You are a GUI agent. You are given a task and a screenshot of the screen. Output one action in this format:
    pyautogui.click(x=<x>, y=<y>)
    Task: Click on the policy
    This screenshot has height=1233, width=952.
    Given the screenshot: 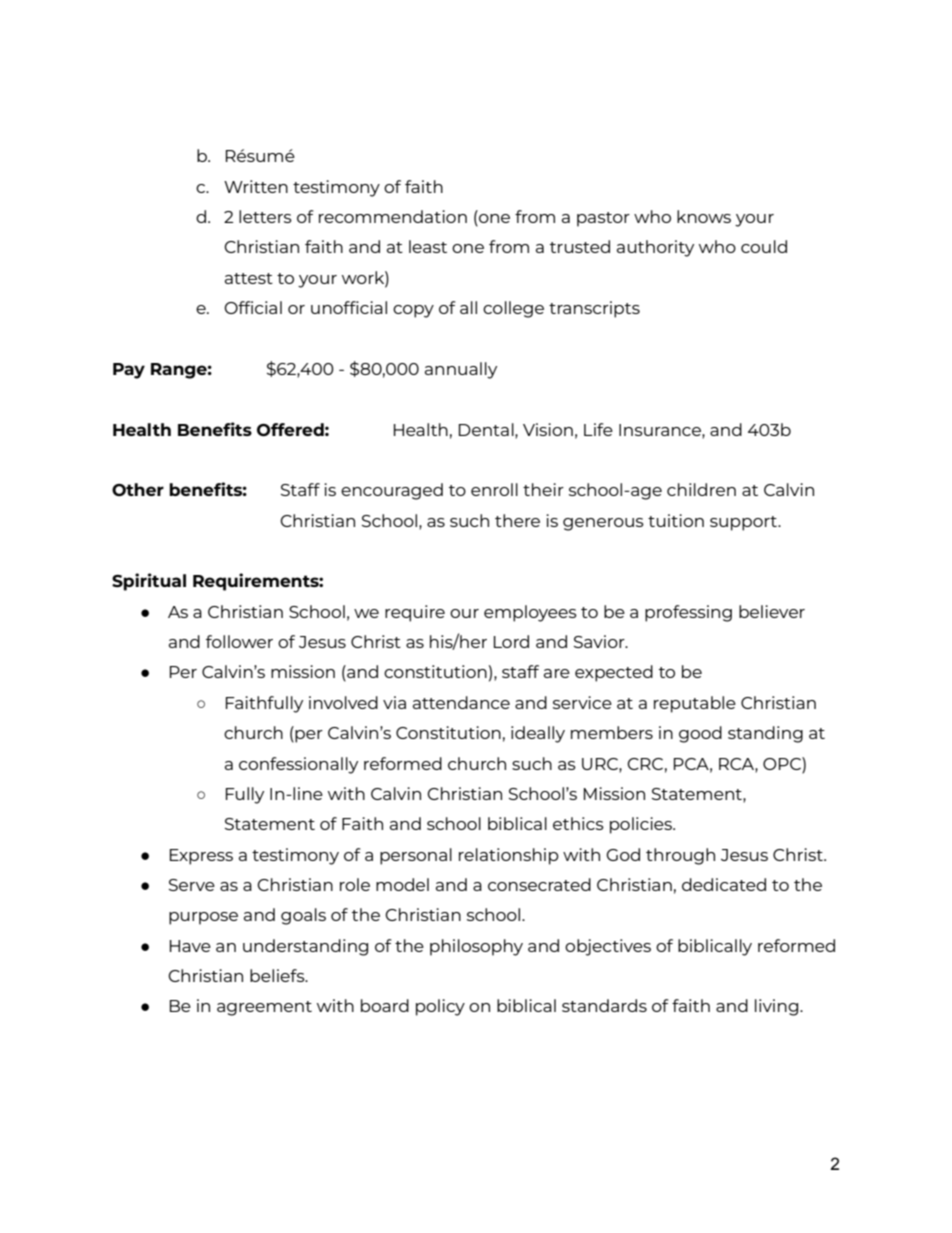 What is the action you would take?
    pyautogui.click(x=440, y=1007)
